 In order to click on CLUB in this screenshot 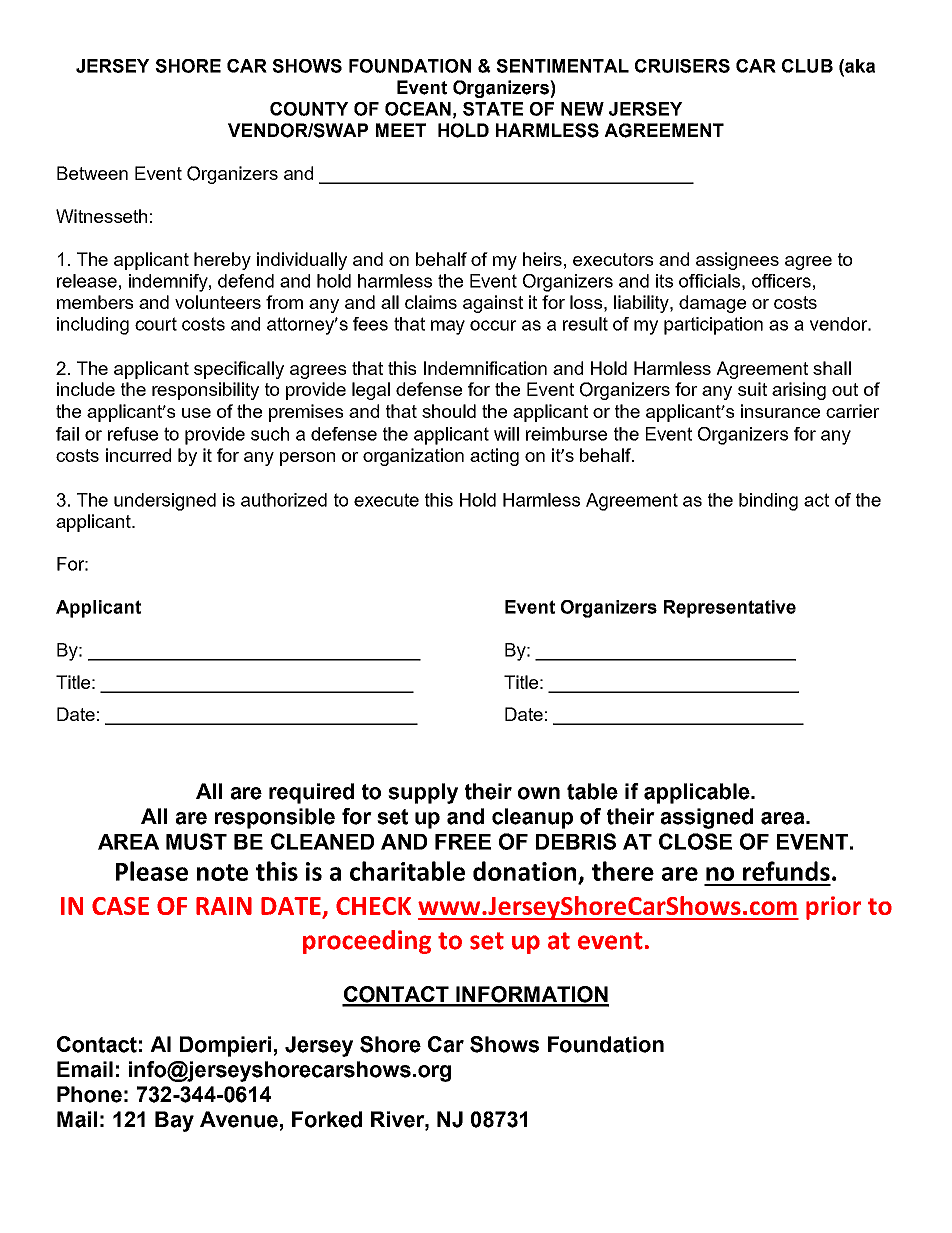, I will do `click(807, 66)`.
